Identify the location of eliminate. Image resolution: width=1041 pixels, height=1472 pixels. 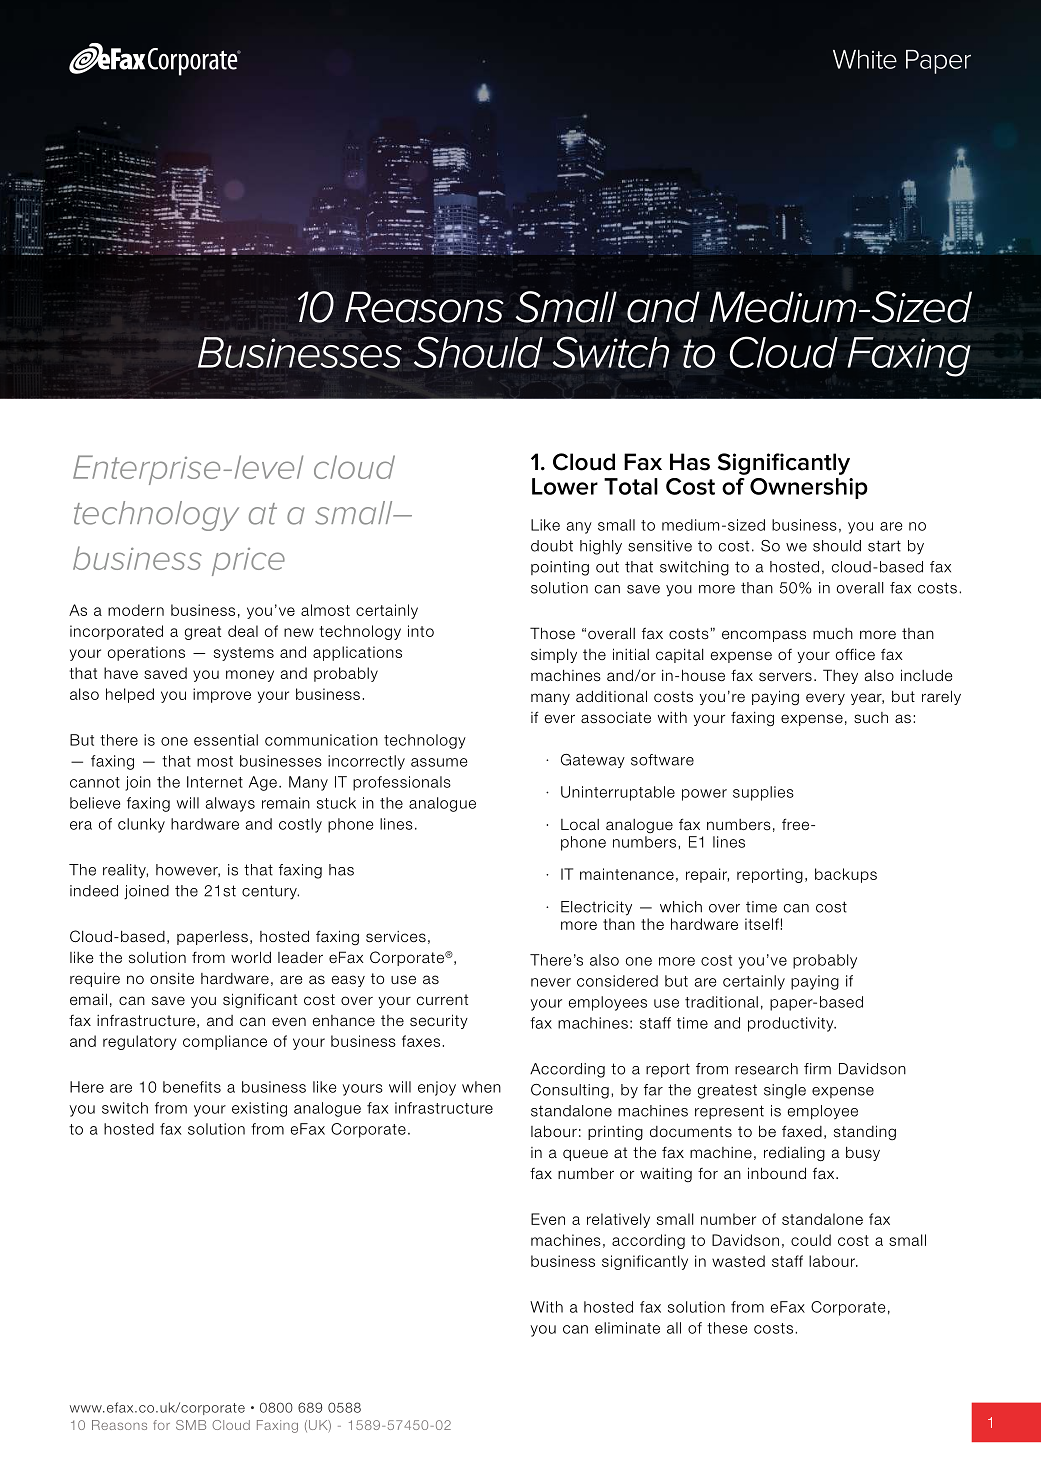
(627, 1328).
